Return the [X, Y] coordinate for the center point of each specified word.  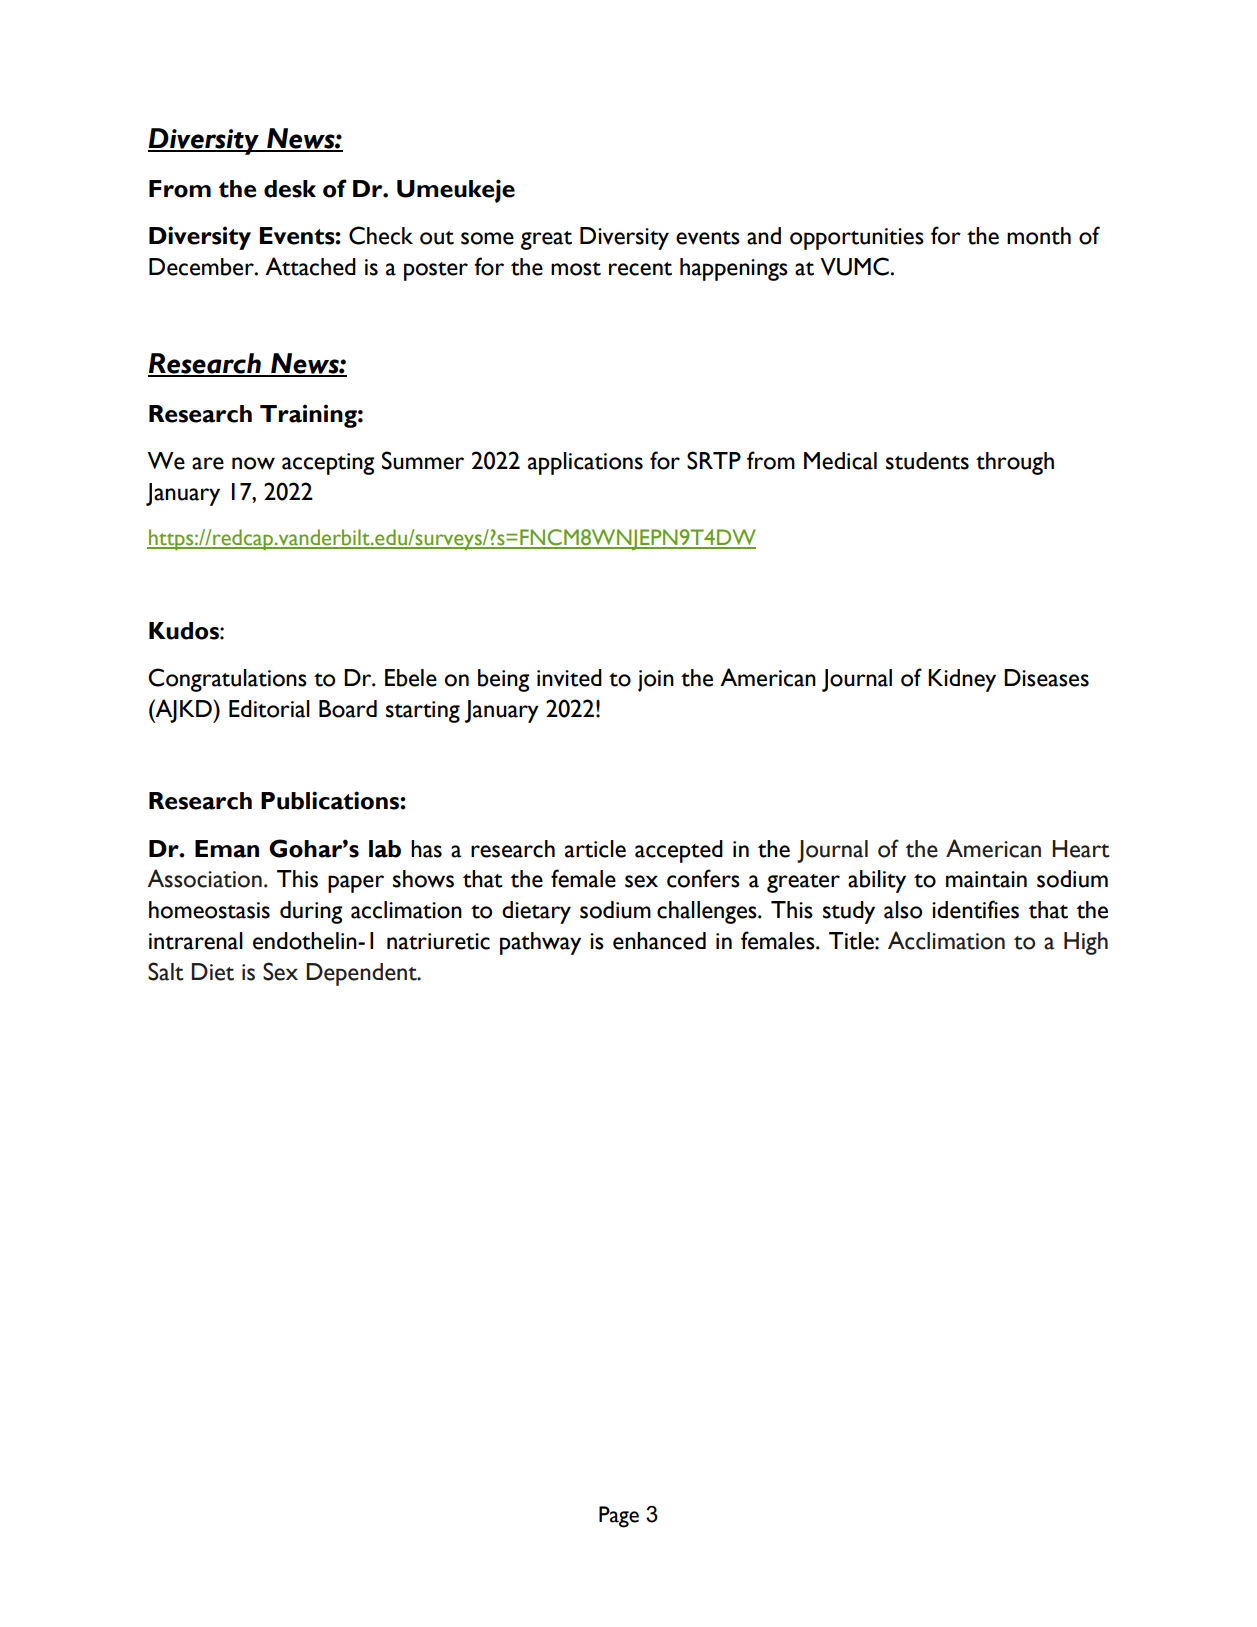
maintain [986, 879]
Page [619, 1517]
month [1039, 236]
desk [290, 189]
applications [585, 463]
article [595, 849]
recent [640, 269]
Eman [227, 849]
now [253, 463]
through [1015, 463]
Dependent [362, 974]
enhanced [659, 941]
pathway [540, 943]
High [1086, 943]
